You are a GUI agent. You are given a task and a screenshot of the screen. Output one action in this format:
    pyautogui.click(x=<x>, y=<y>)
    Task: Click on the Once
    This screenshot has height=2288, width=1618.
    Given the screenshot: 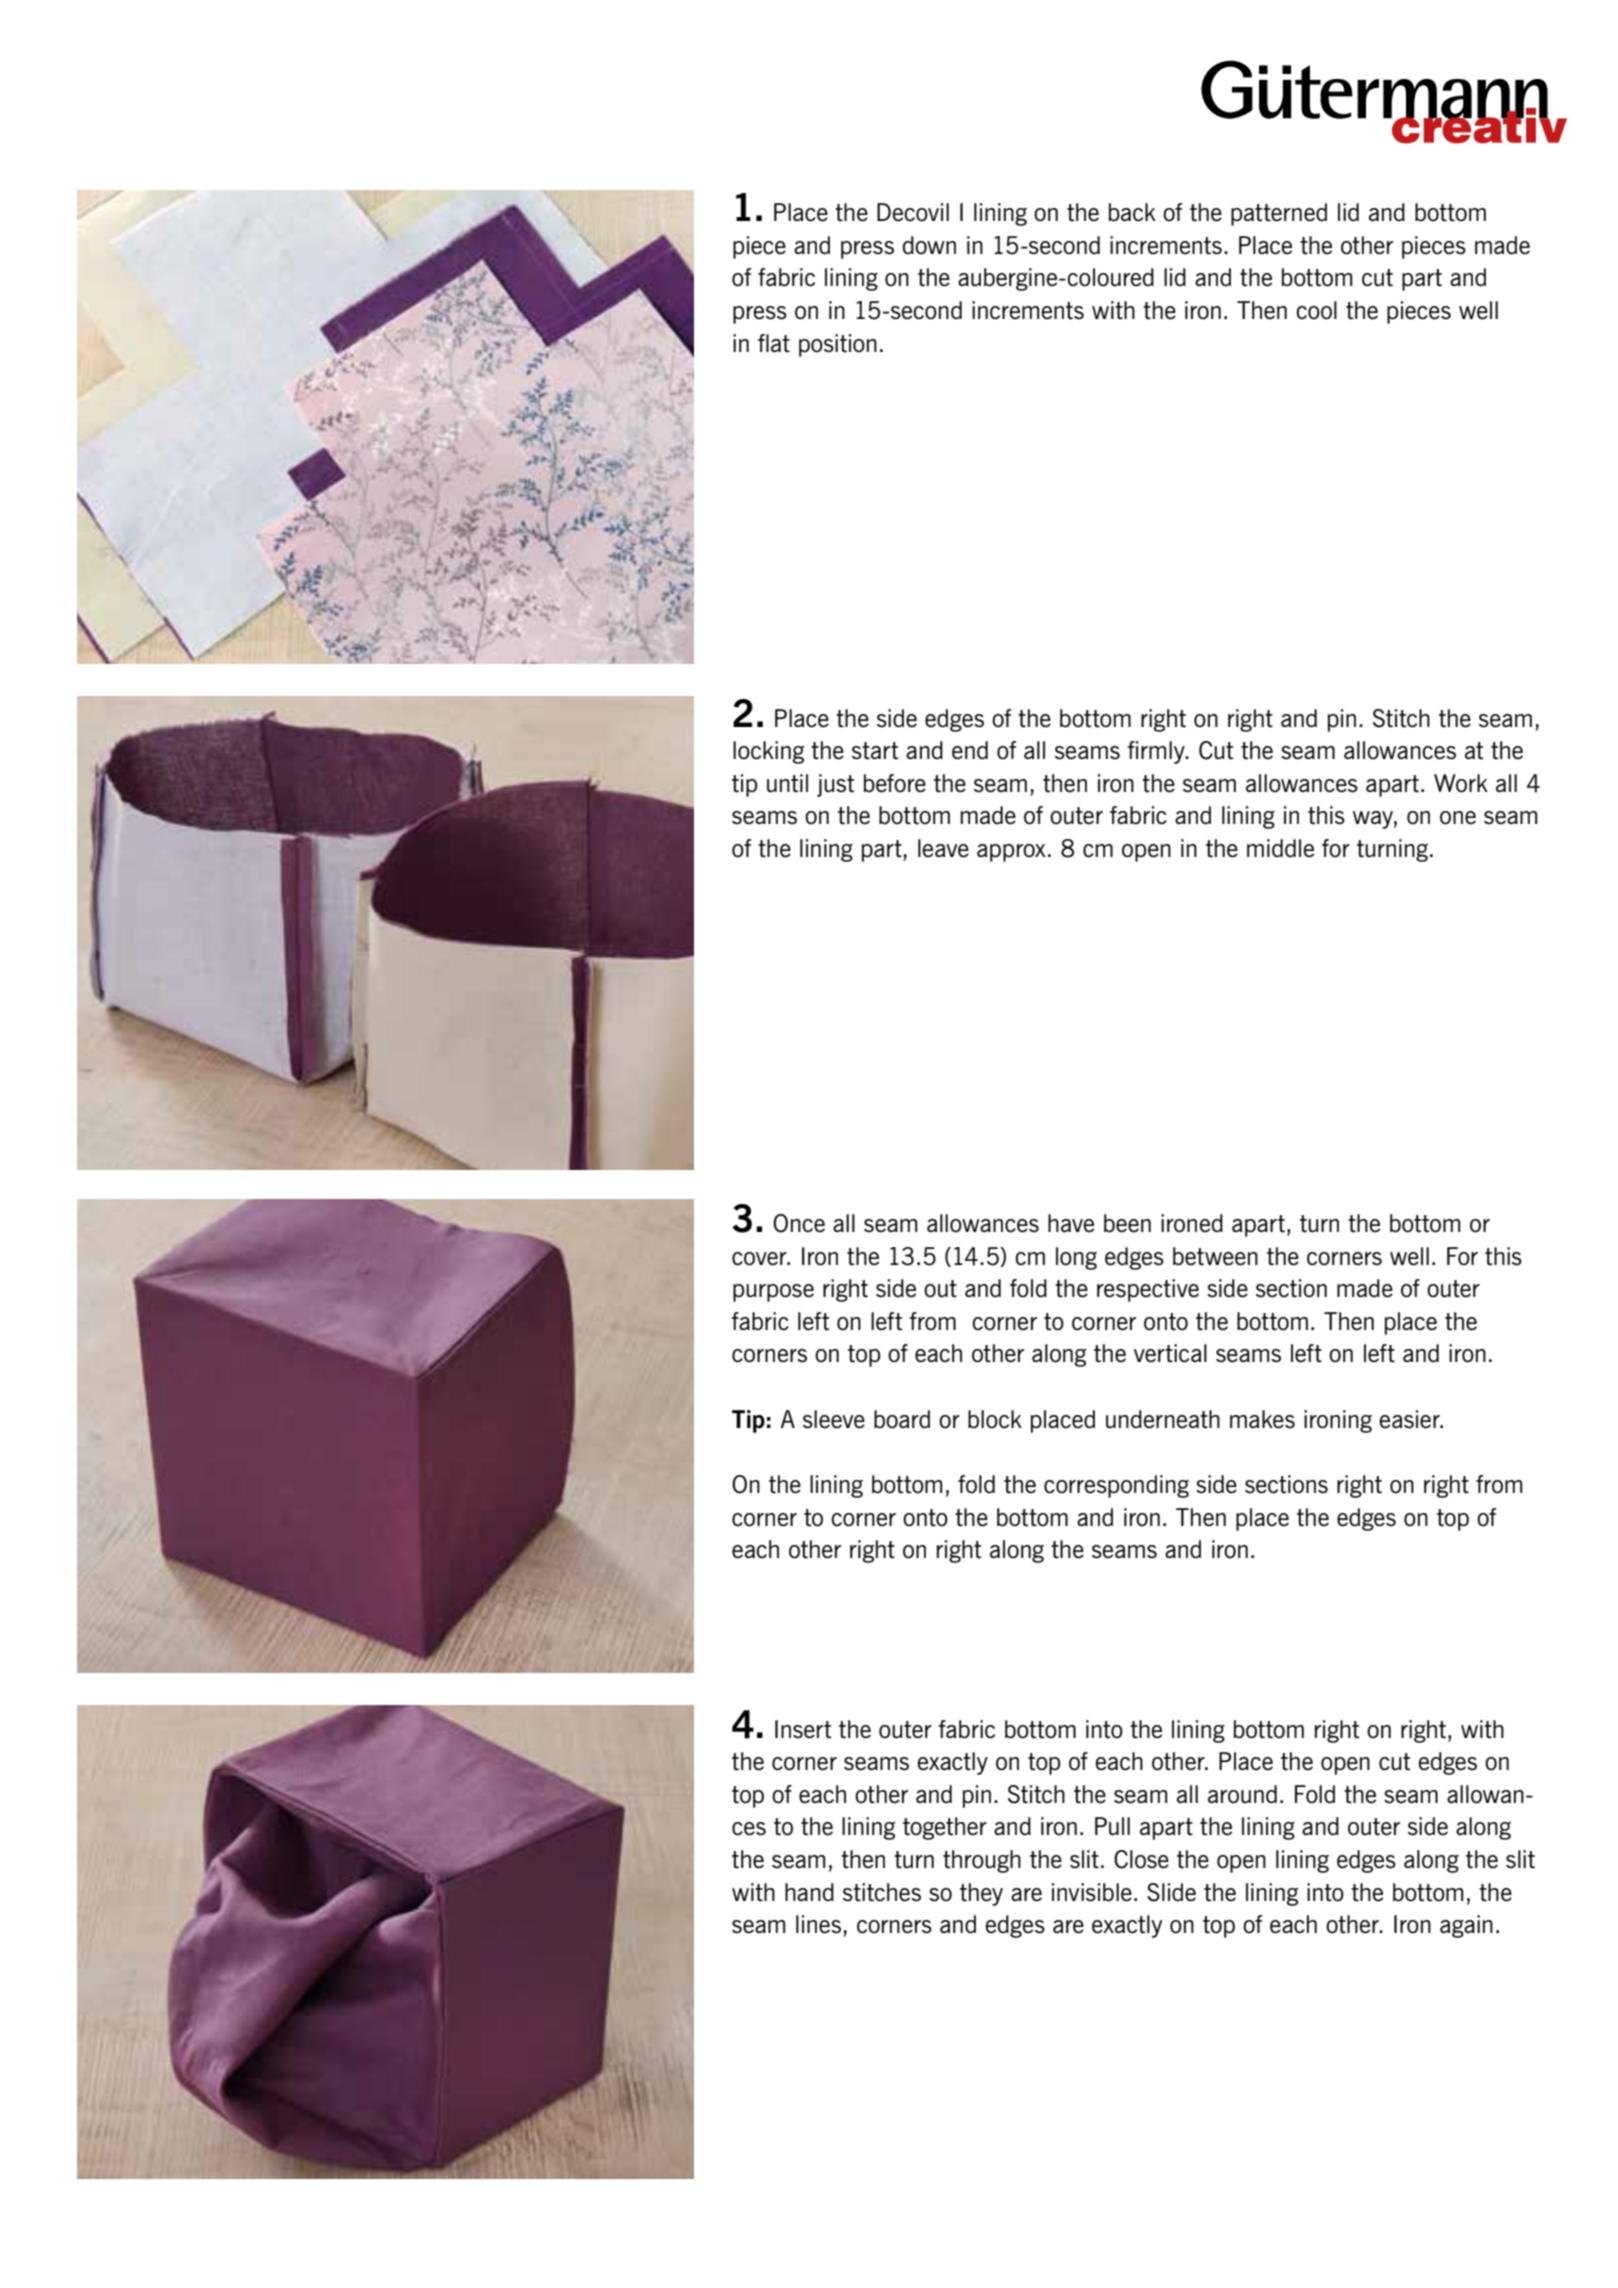 What is the action you would take?
    pyautogui.click(x=799, y=1223)
